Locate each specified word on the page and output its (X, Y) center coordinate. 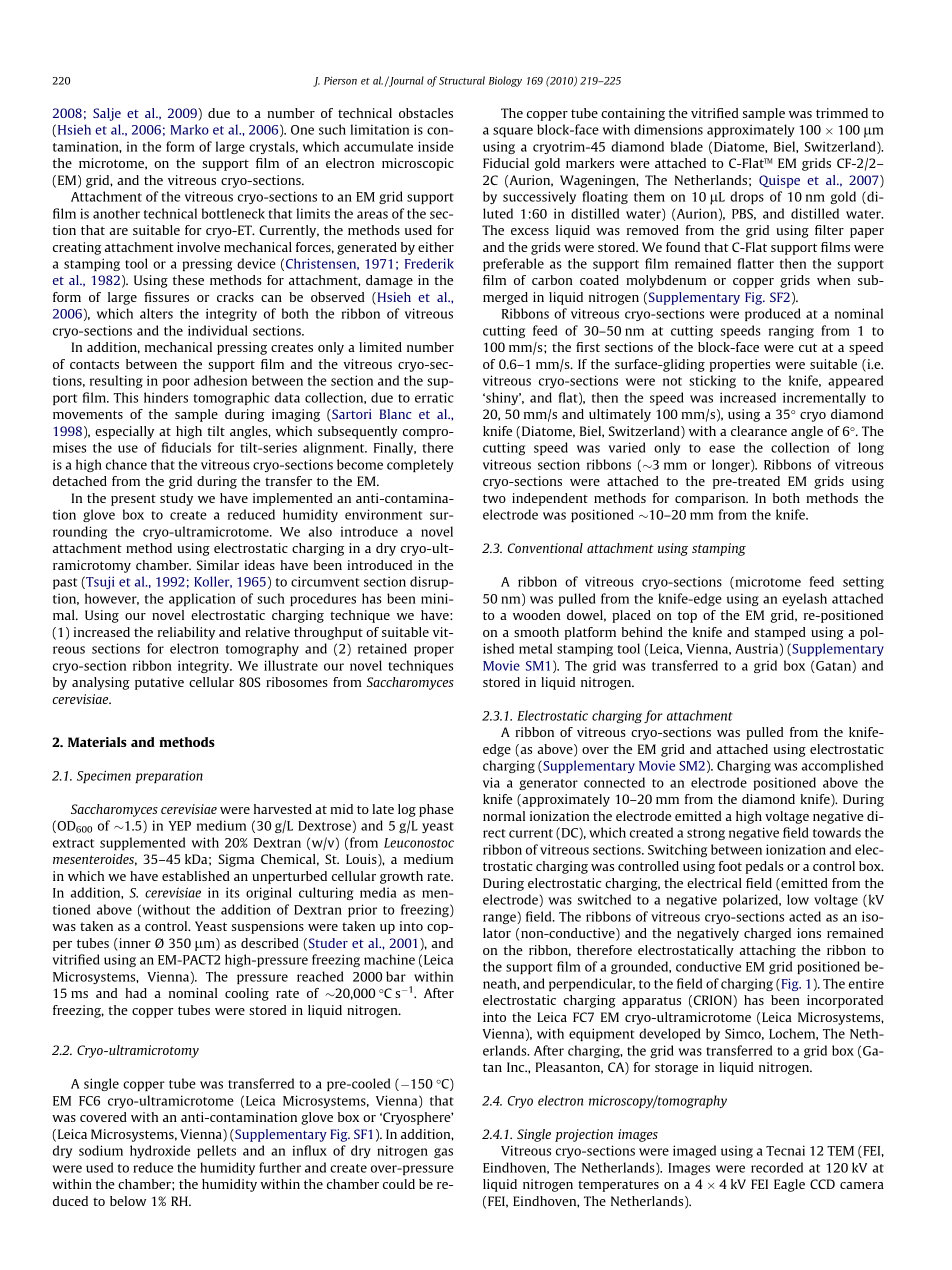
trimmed (842, 113)
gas (443, 1153)
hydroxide (160, 1151)
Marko (190, 129)
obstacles (426, 113)
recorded (777, 1167)
